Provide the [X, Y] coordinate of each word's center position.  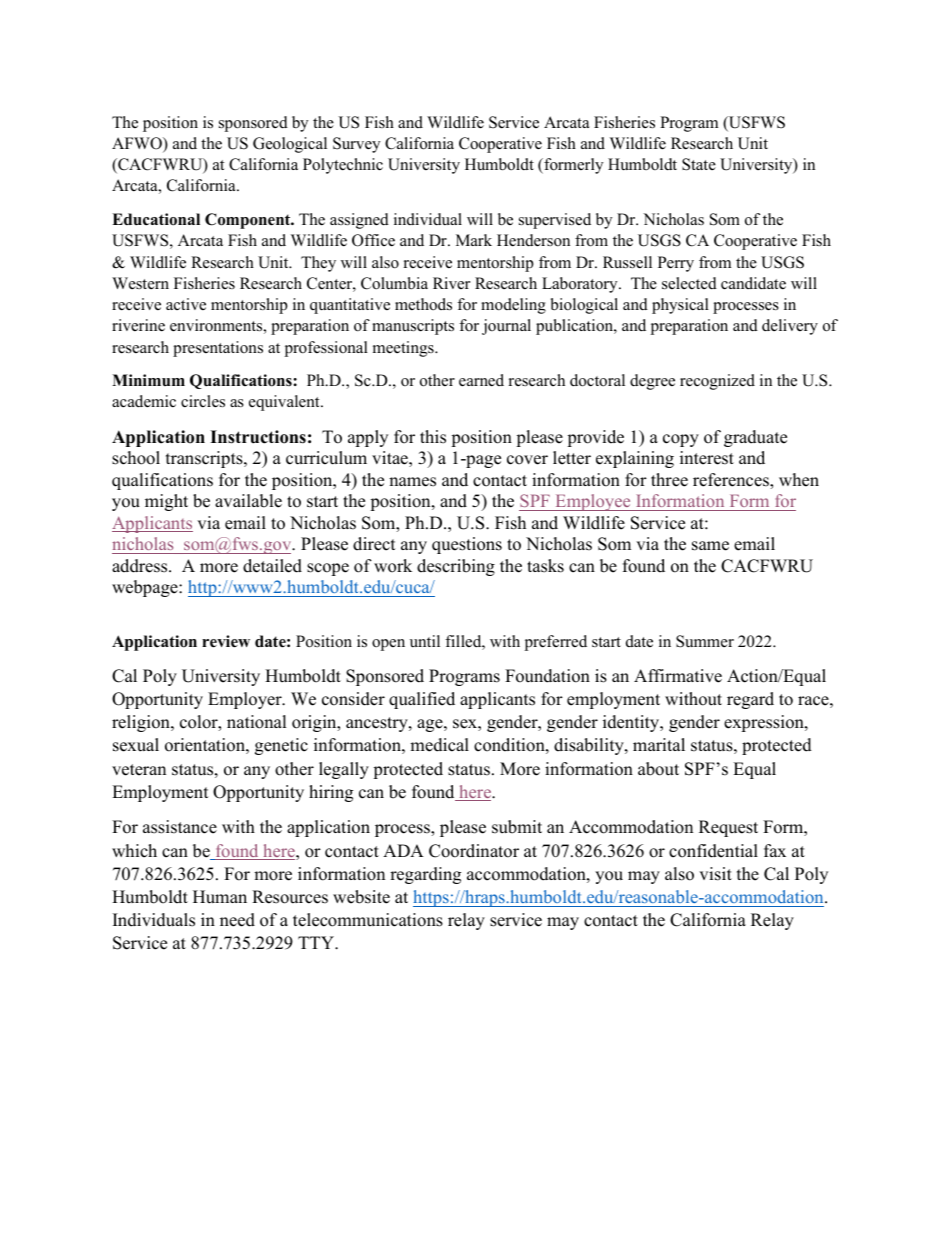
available [248, 501]
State [699, 164]
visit [715, 874]
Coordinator [474, 851]
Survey [356, 145]
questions [467, 545]
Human [220, 897]
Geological [290, 145]
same [710, 546]
